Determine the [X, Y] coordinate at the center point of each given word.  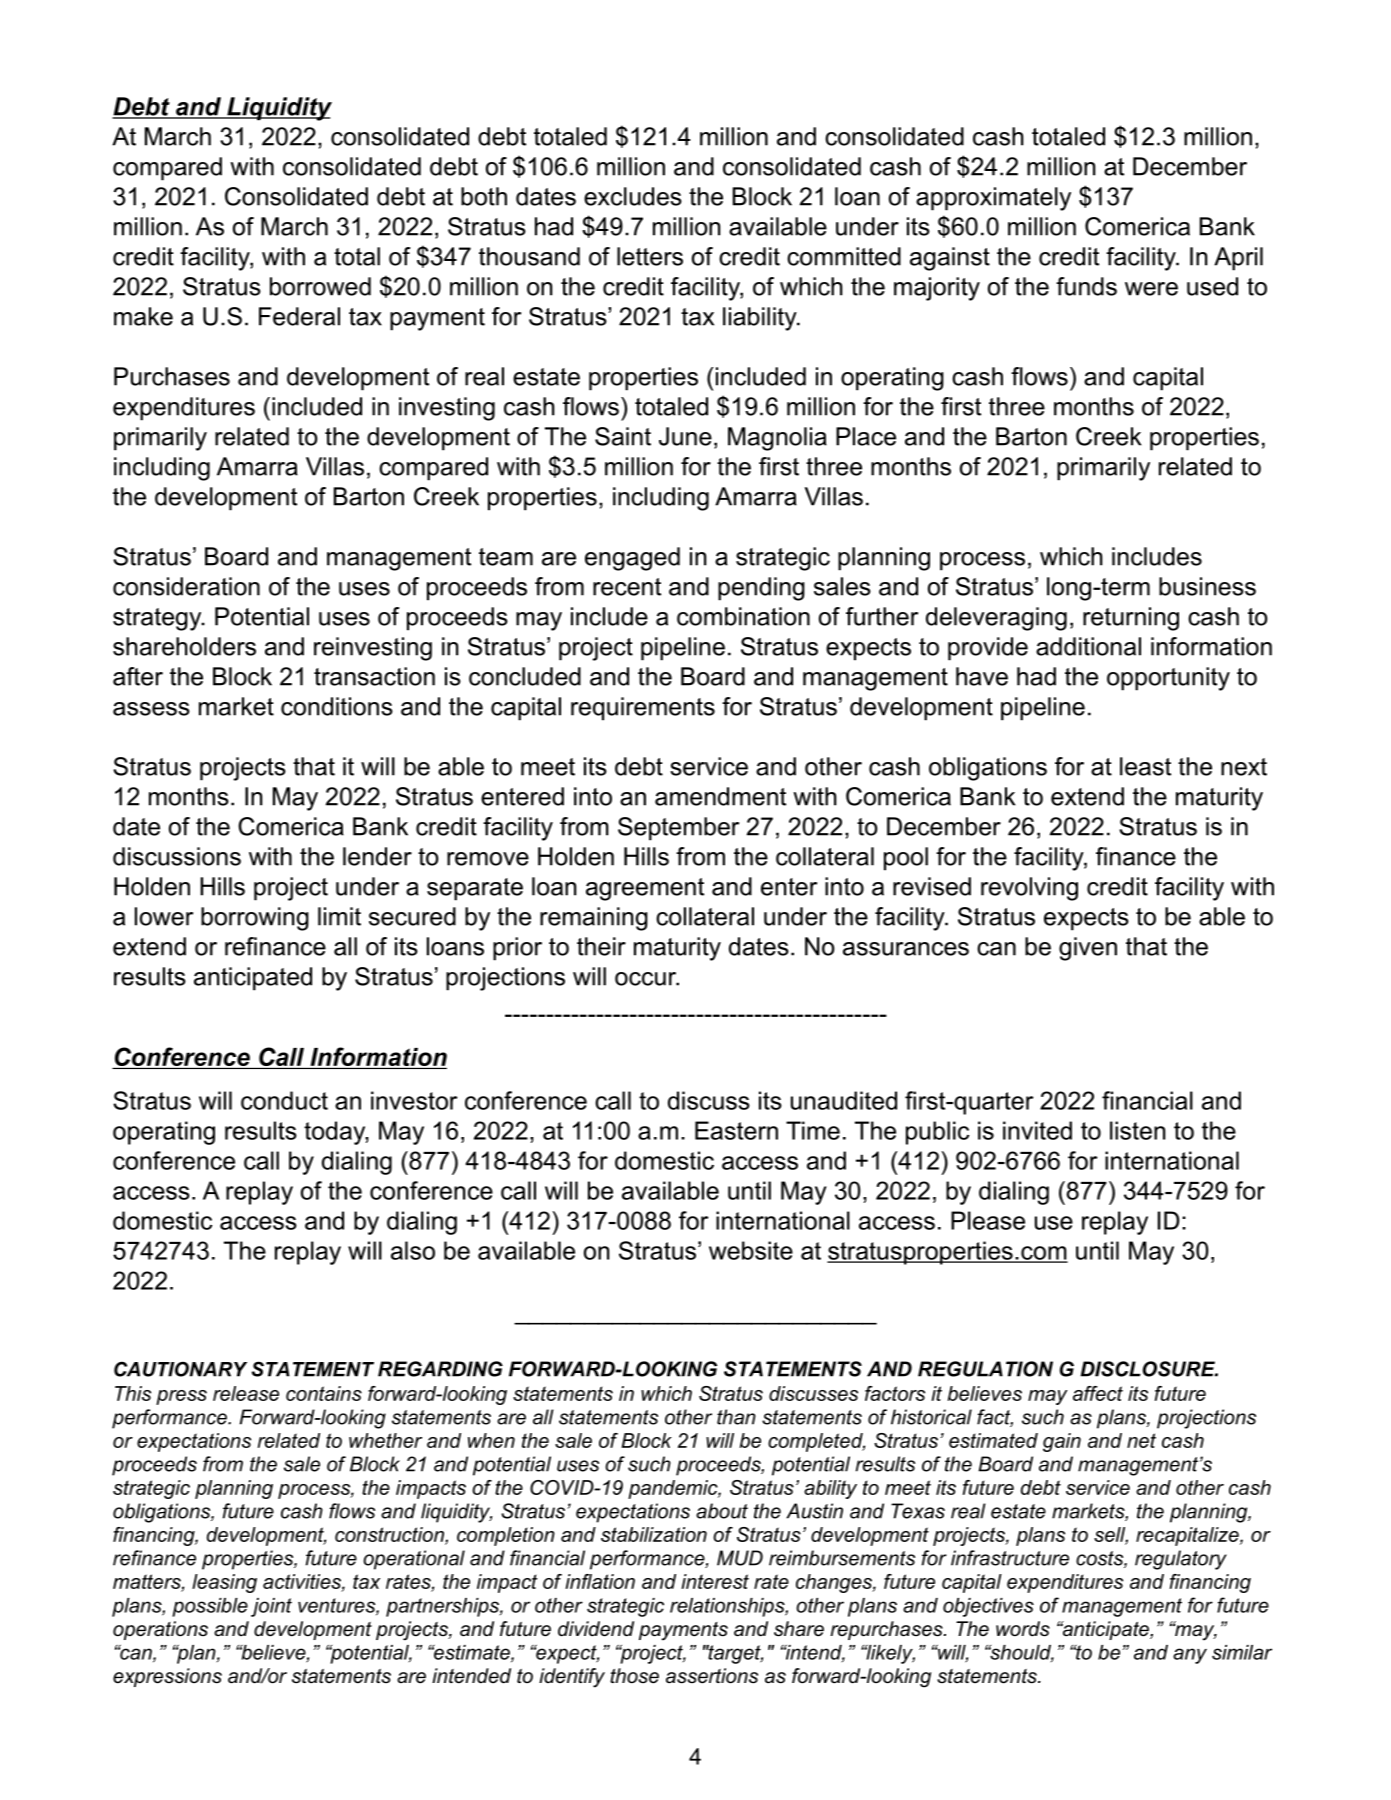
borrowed [320, 286]
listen [1137, 1130]
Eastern [736, 1130]
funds [1086, 286]
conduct [284, 1100]
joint [271, 1607]
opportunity [1168, 679]
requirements [643, 709]
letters [650, 256]
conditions [337, 706]
